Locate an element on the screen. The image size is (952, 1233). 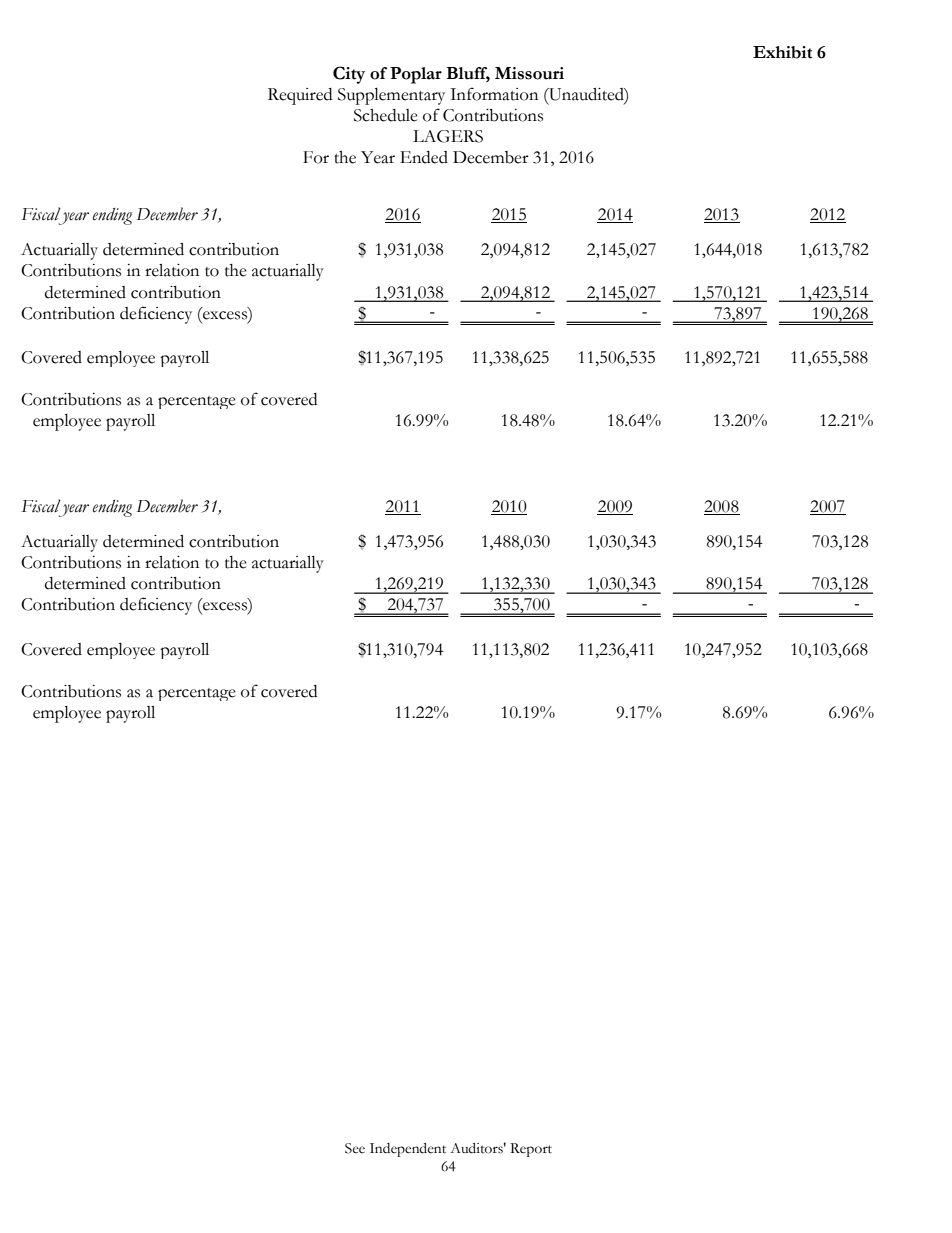
Exhibit is located at coordinates (782, 52).
